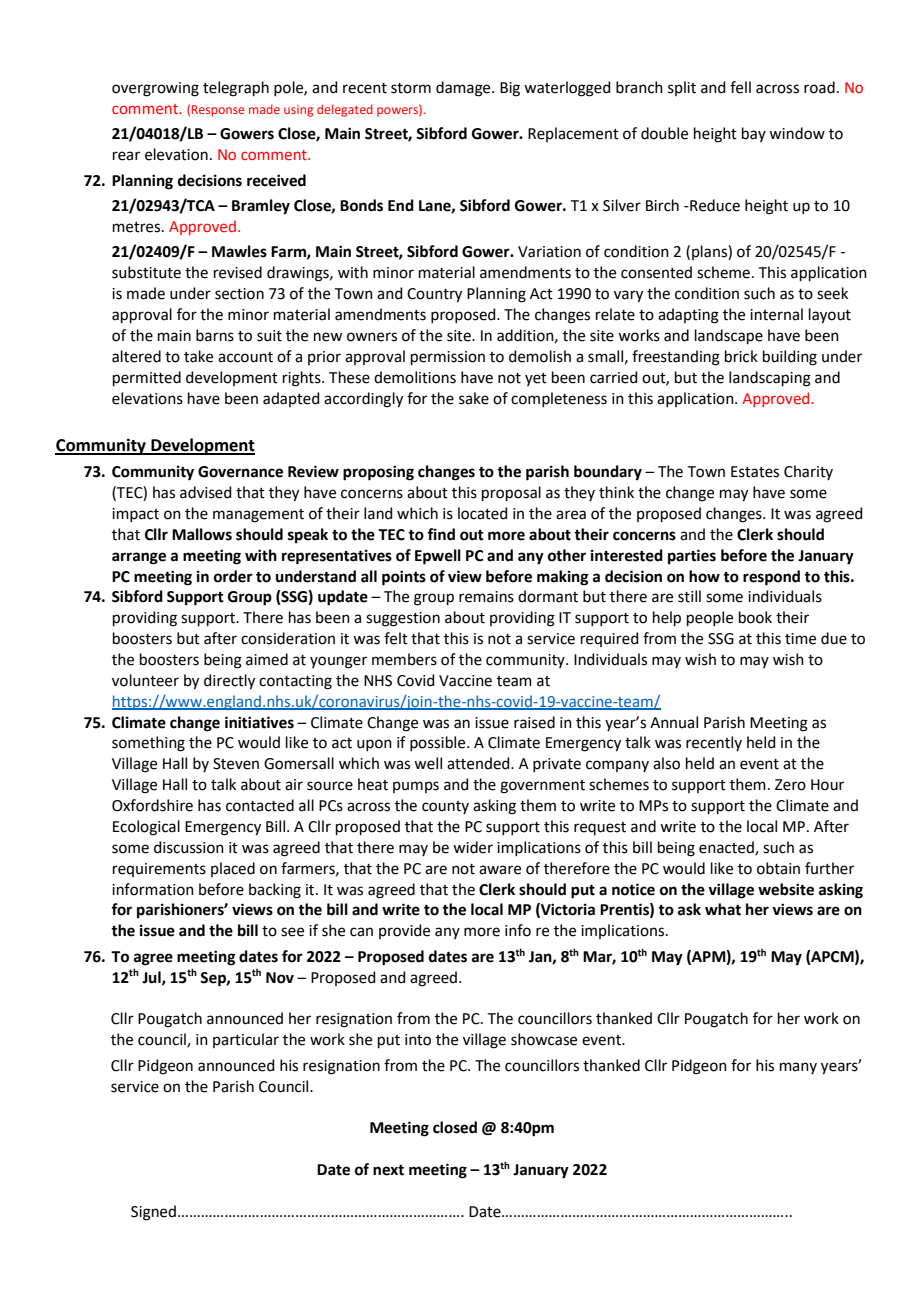 The height and width of the document is (1308, 924). I want to click on members, so click(404, 659).
